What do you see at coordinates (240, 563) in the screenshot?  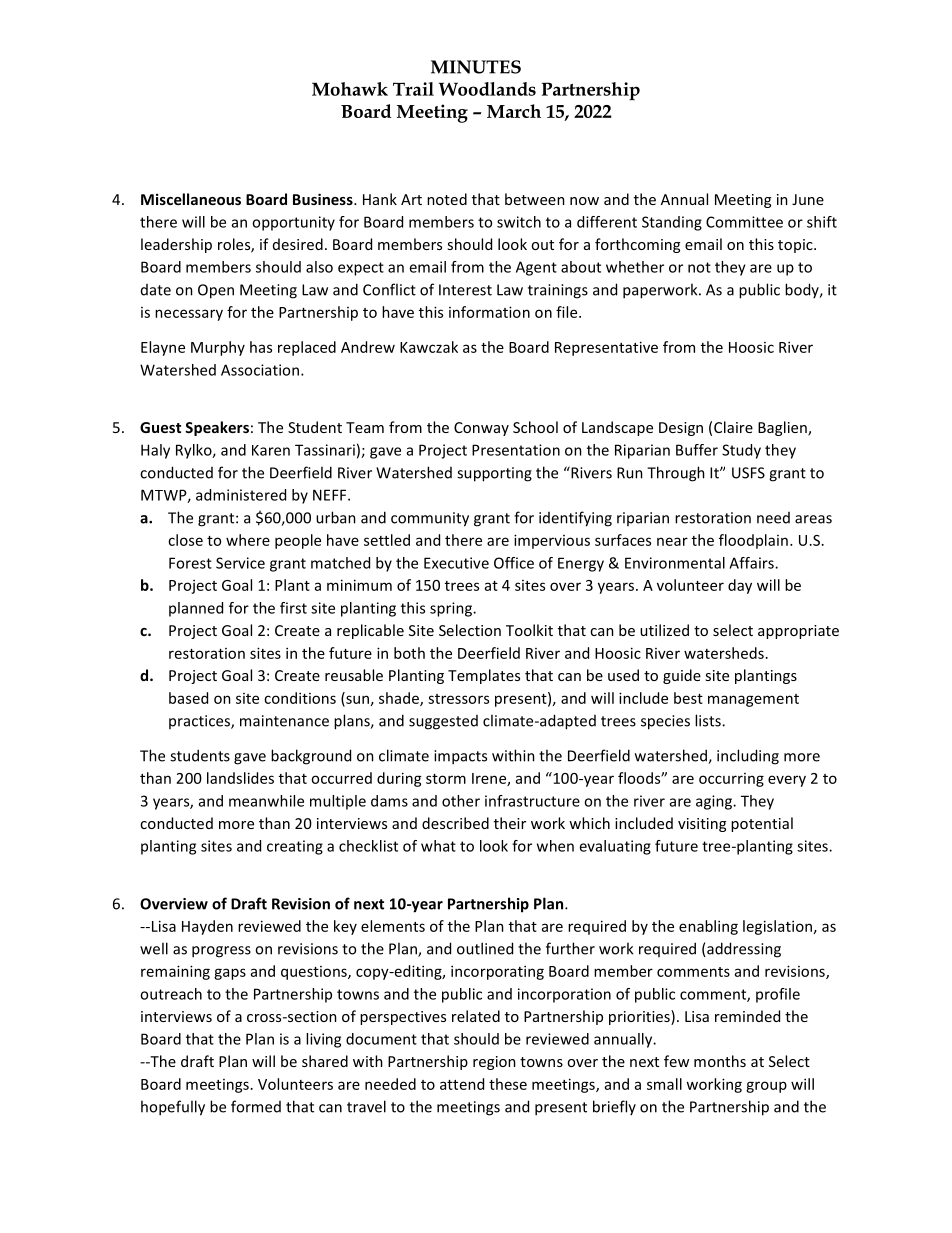 I see `Service` at bounding box center [240, 563].
